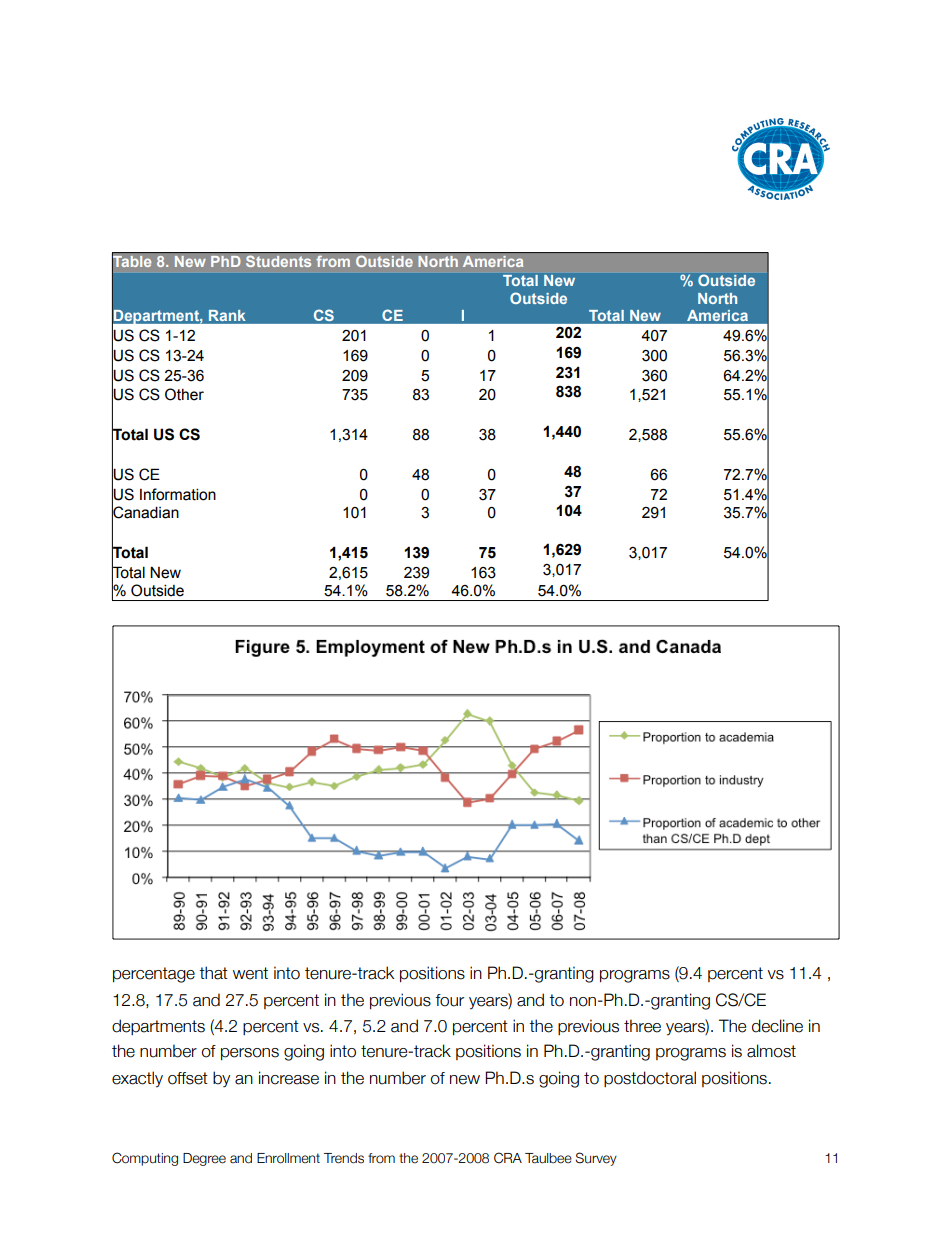 Image resolution: width=952 pixels, height=1233 pixels. I want to click on Degree, so click(204, 1159).
